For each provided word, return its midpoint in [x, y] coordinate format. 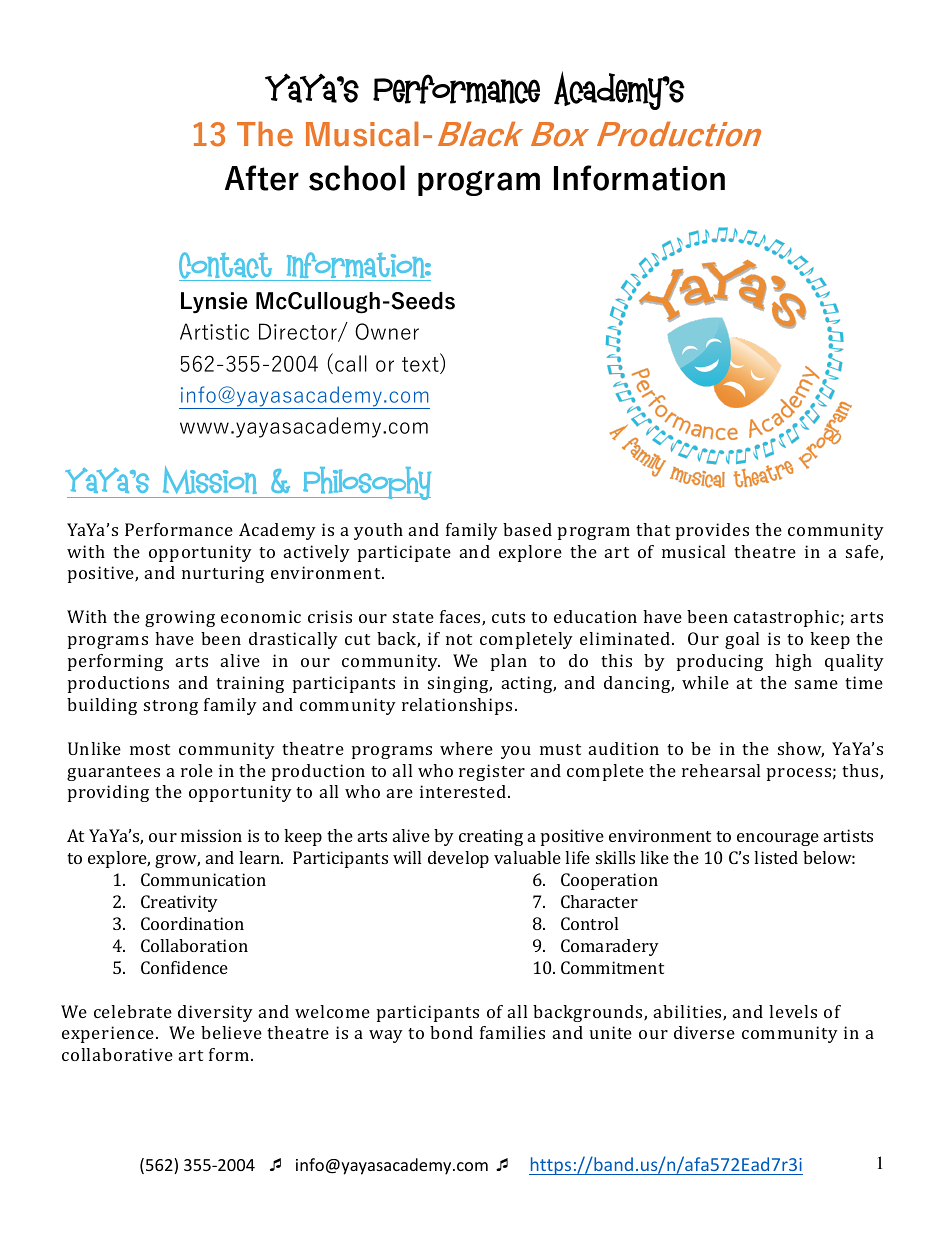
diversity [215, 1013]
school [357, 178]
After [262, 178]
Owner [387, 331]
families [512, 1032]
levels [793, 1011]
